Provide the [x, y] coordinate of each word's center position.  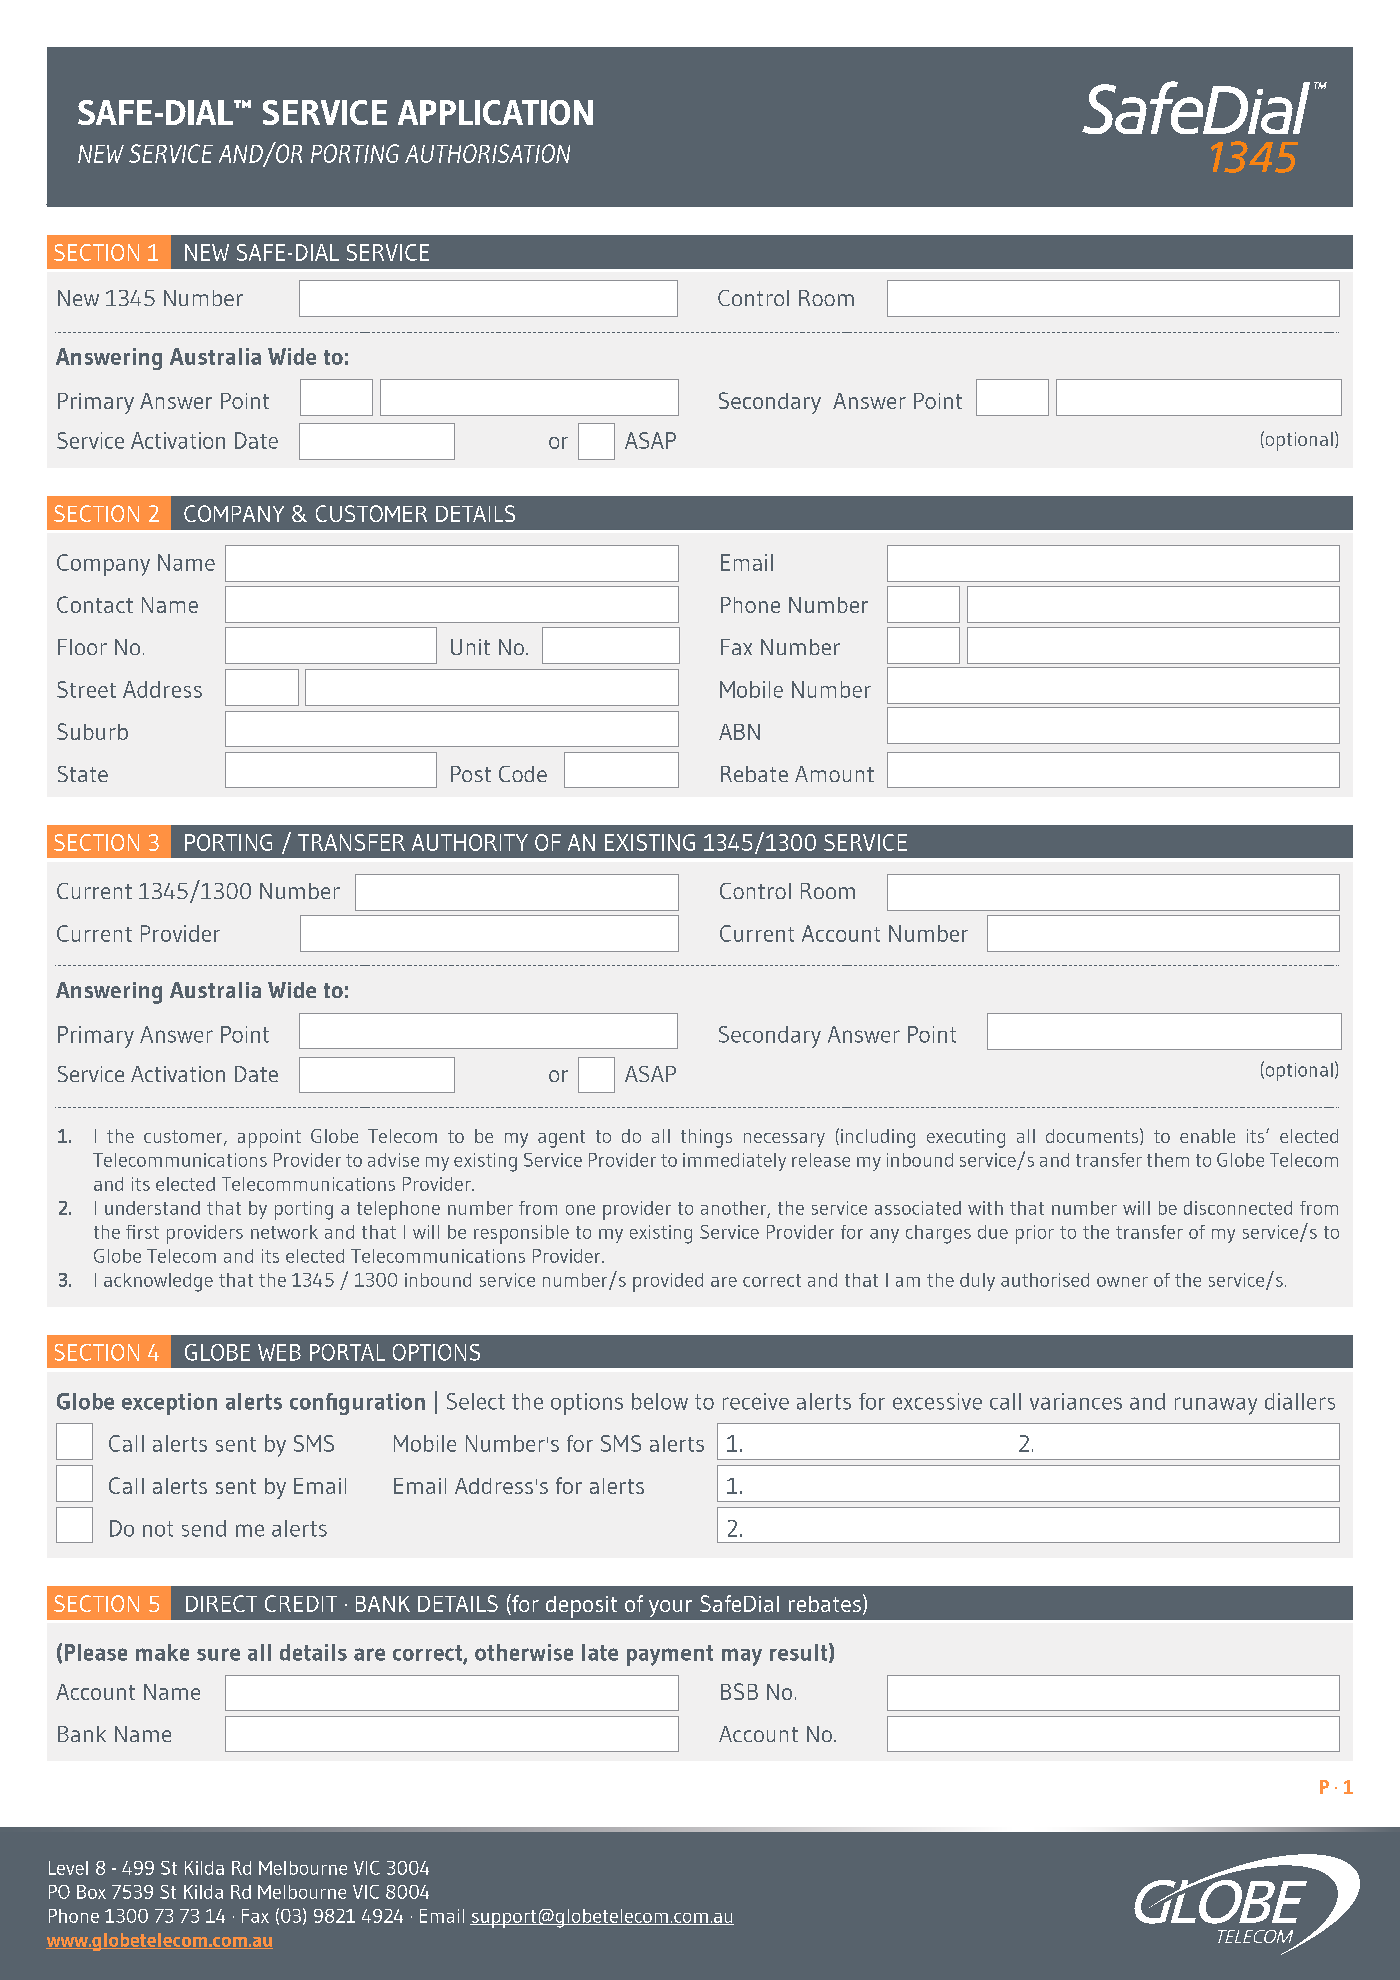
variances [1076, 1401]
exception [169, 1404]
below [660, 1401]
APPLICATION [495, 112]
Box [91, 1892]
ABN [739, 732]
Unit [470, 647]
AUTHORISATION [487, 153]
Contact [95, 604]
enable [1207, 1136]
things [706, 1138]
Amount [834, 774]
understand [152, 1208]
